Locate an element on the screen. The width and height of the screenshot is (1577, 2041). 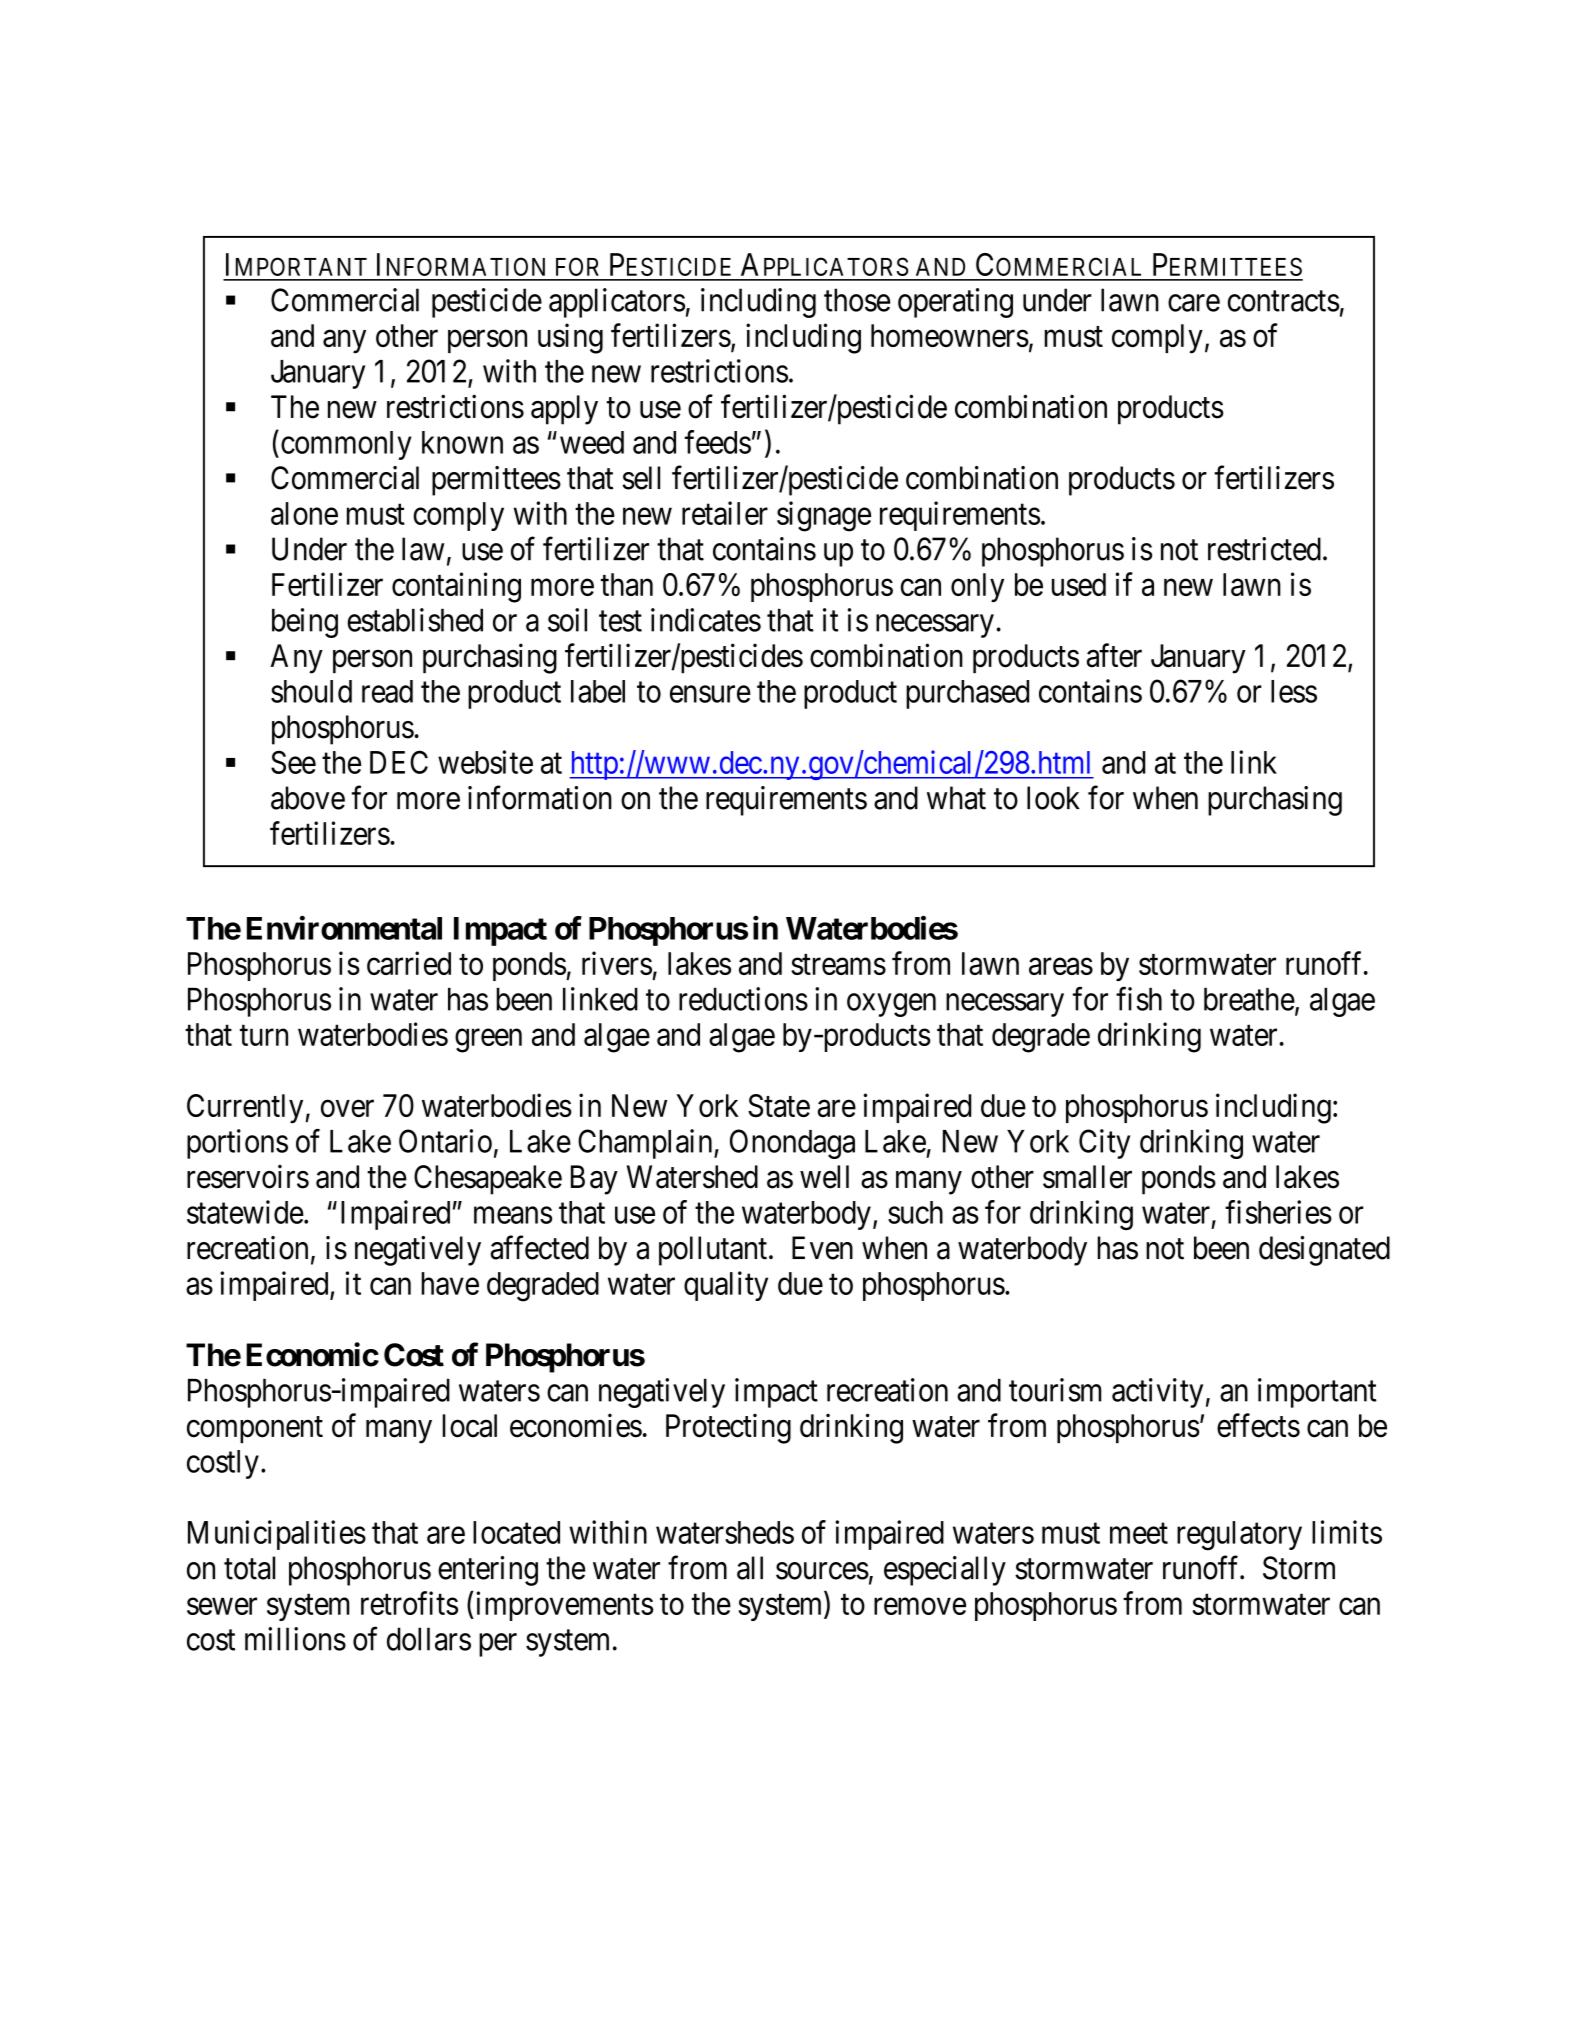
regulatory is located at coordinates (1239, 1536).
